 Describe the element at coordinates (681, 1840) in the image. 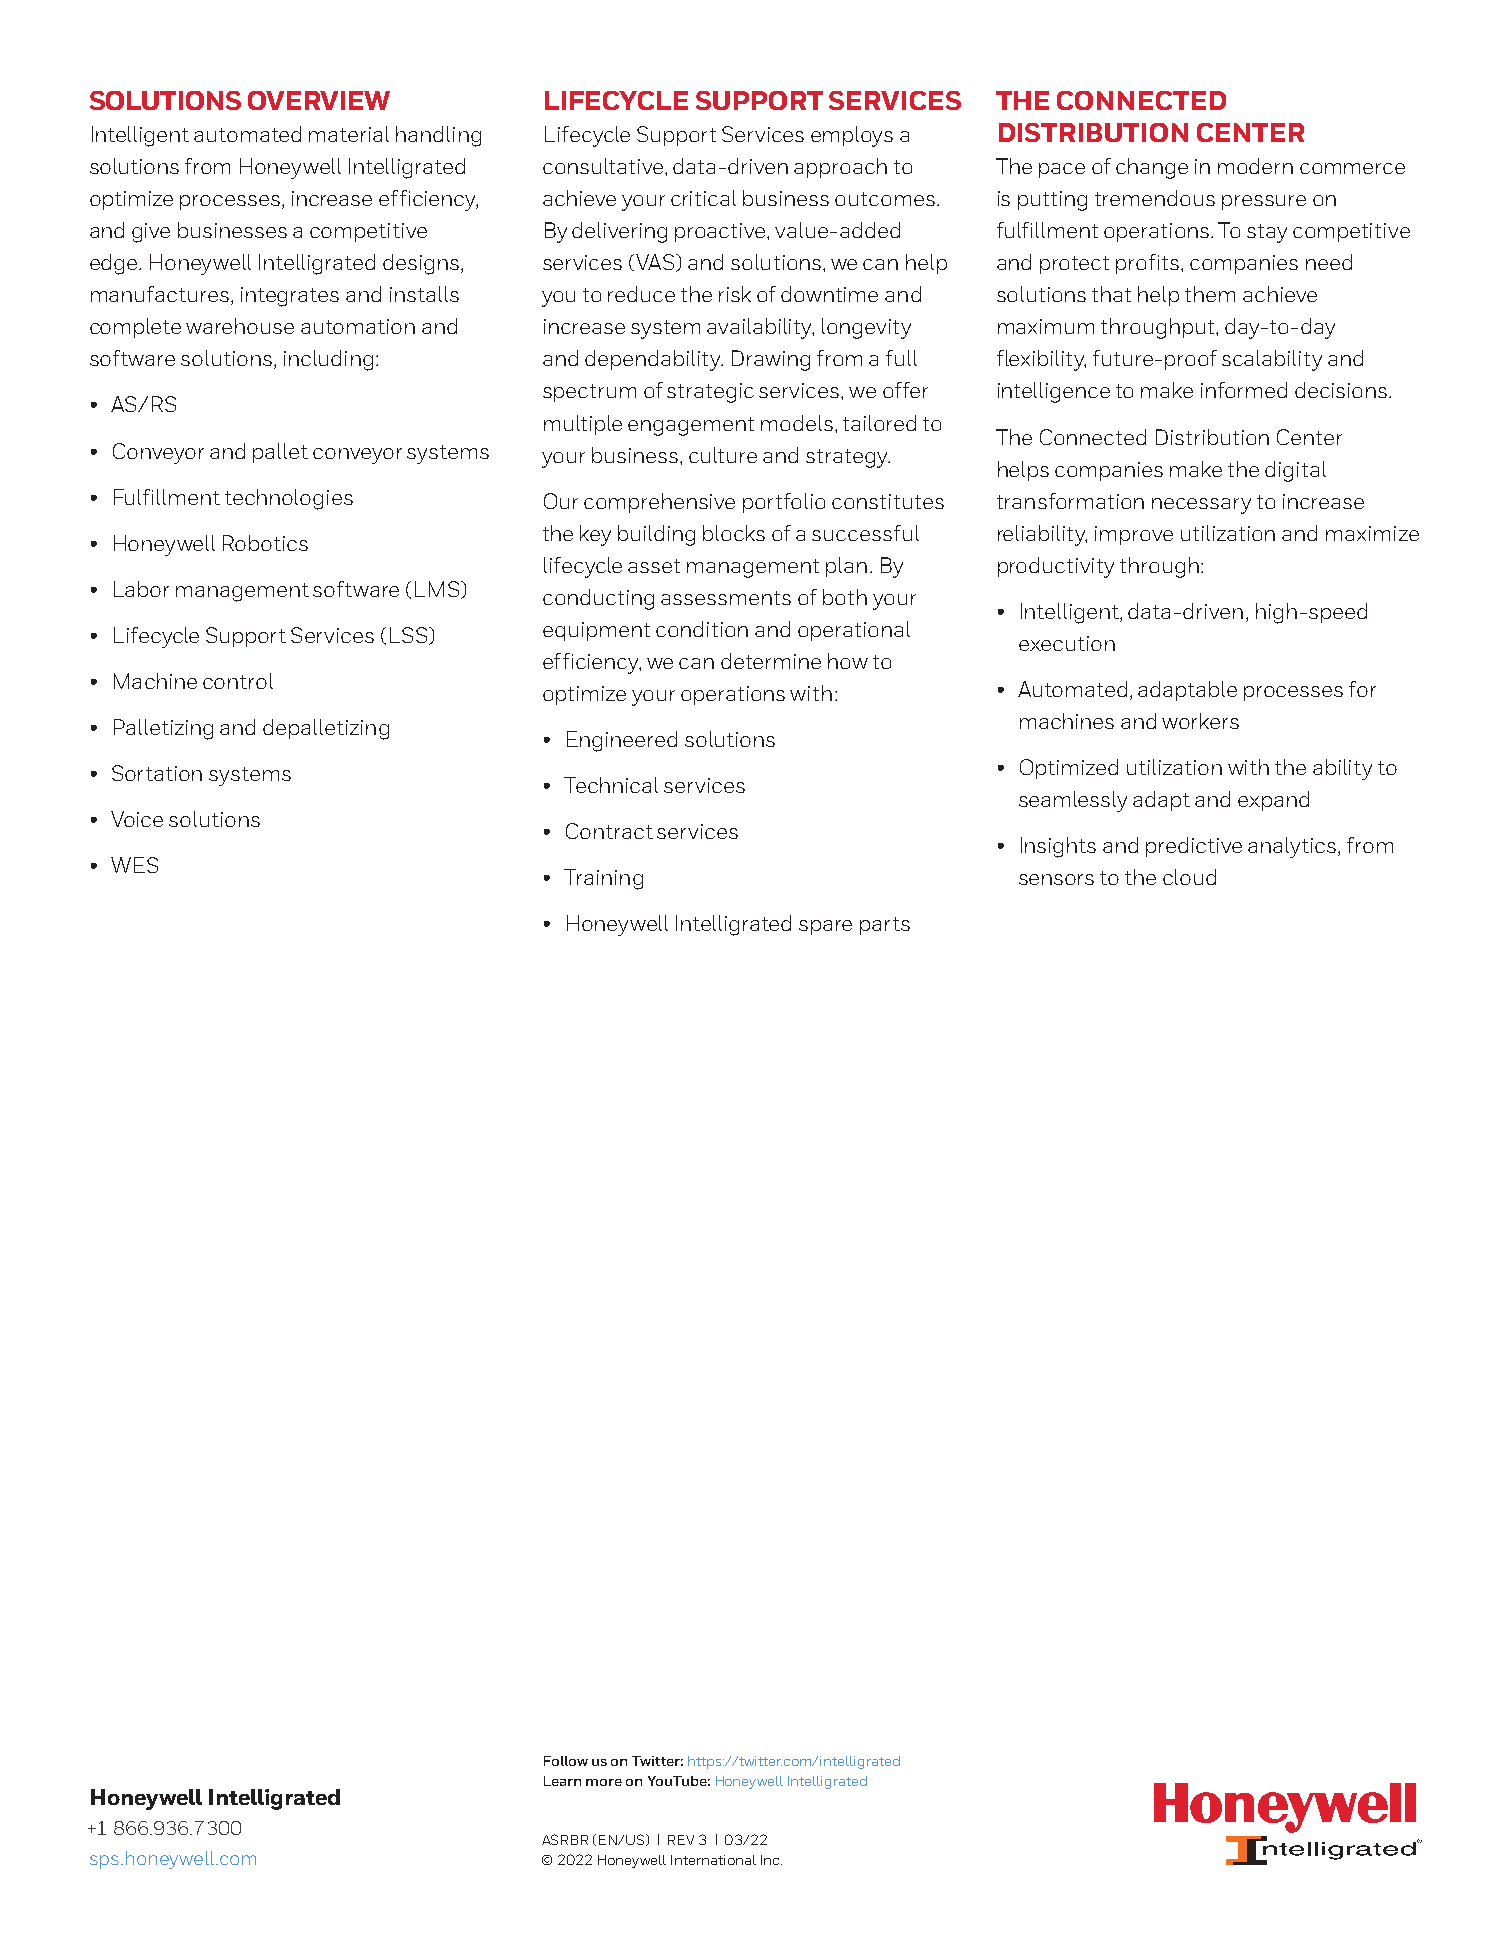

I see `REV` at that location.
